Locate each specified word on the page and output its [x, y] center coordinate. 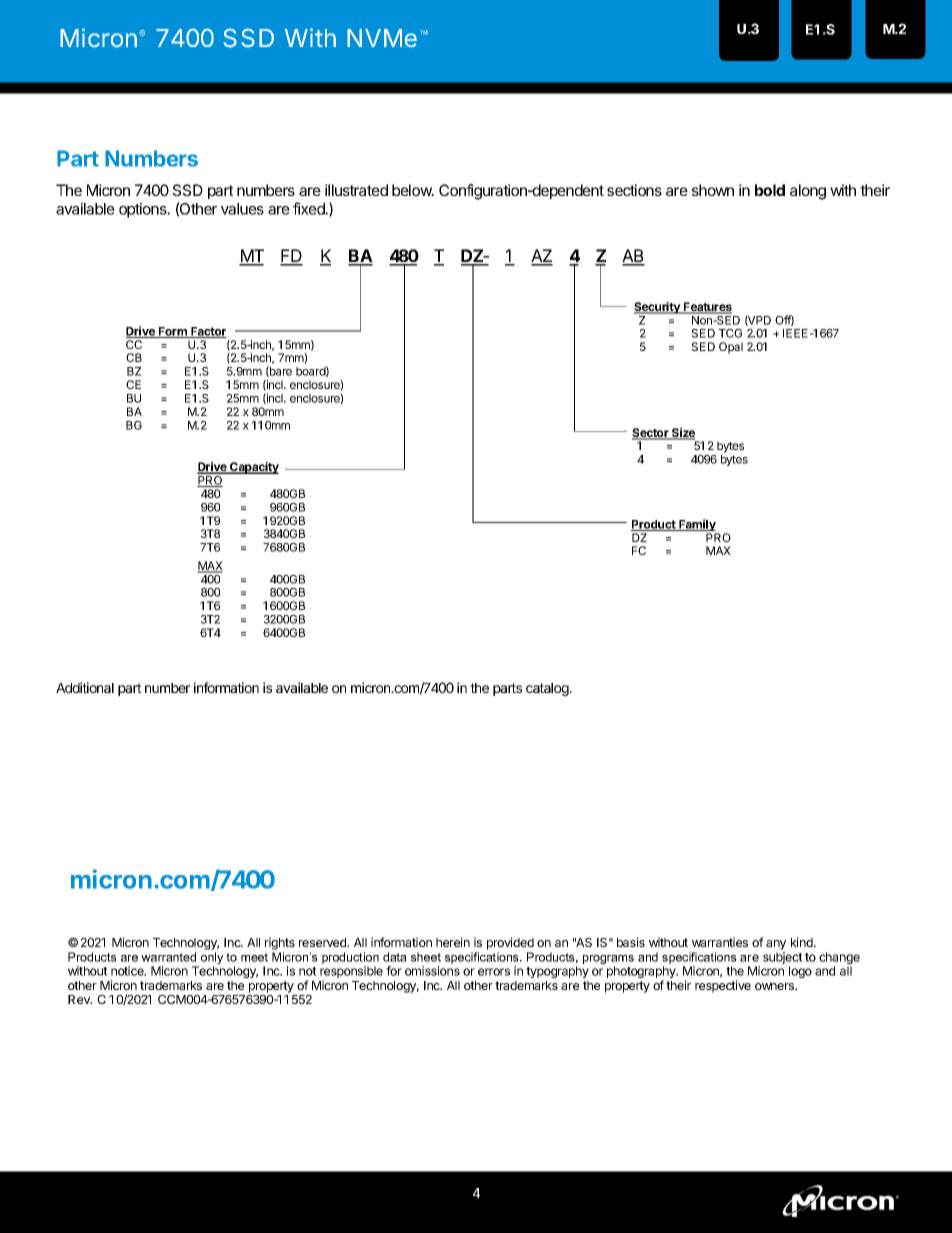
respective [723, 986]
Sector [651, 434]
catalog [548, 689]
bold [770, 190]
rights [280, 943]
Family [697, 526]
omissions [432, 971]
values [242, 209]
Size [682, 434]
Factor [208, 332]
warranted [168, 957]
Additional [85, 687]
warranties [720, 942]
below [413, 190]
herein [453, 942]
